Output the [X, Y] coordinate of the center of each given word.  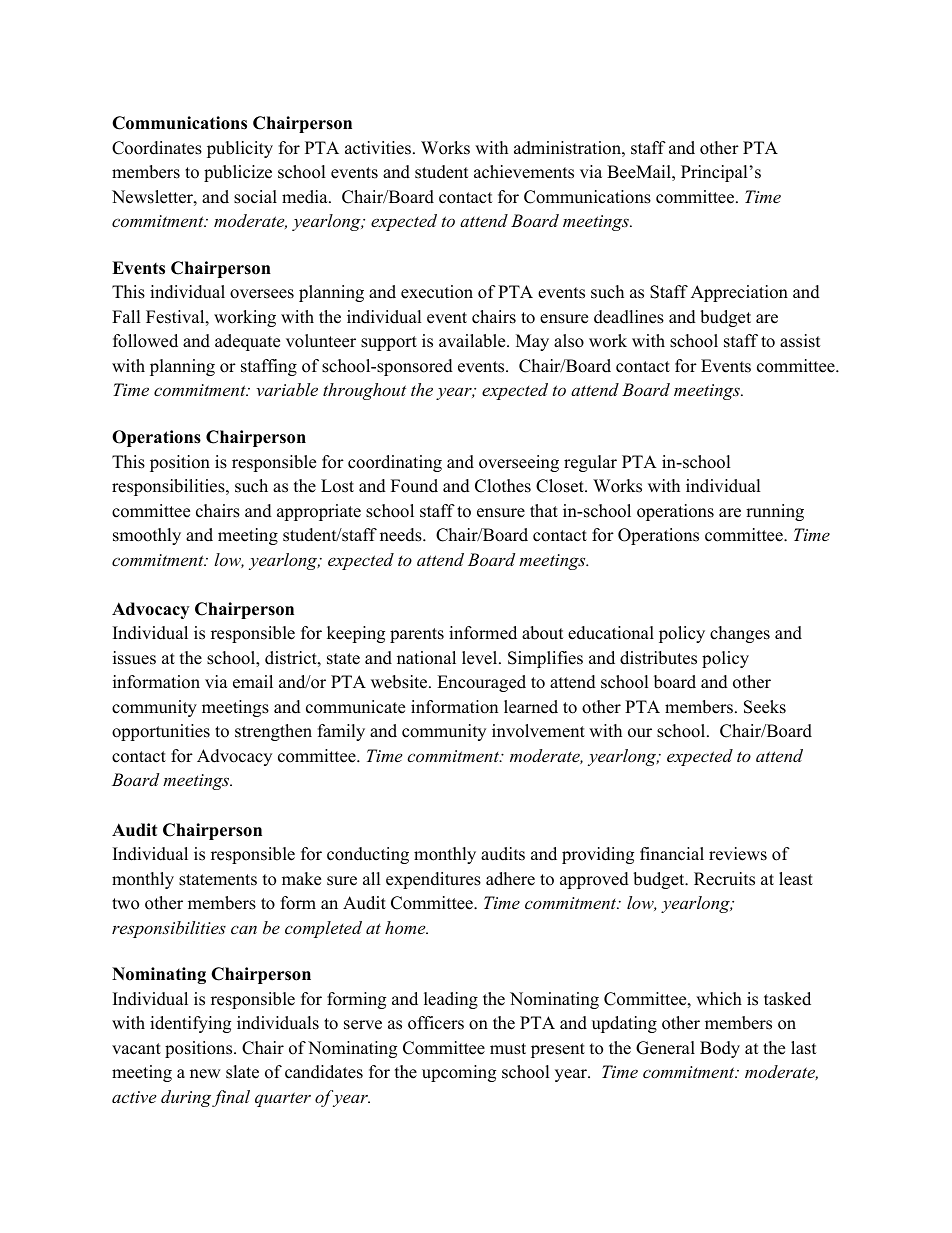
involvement [538, 731]
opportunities [161, 732]
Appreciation [739, 293]
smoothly [147, 536]
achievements [524, 172]
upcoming [459, 1073]
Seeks [765, 707]
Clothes [503, 486]
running [775, 512]
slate [242, 1072]
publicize [238, 173]
